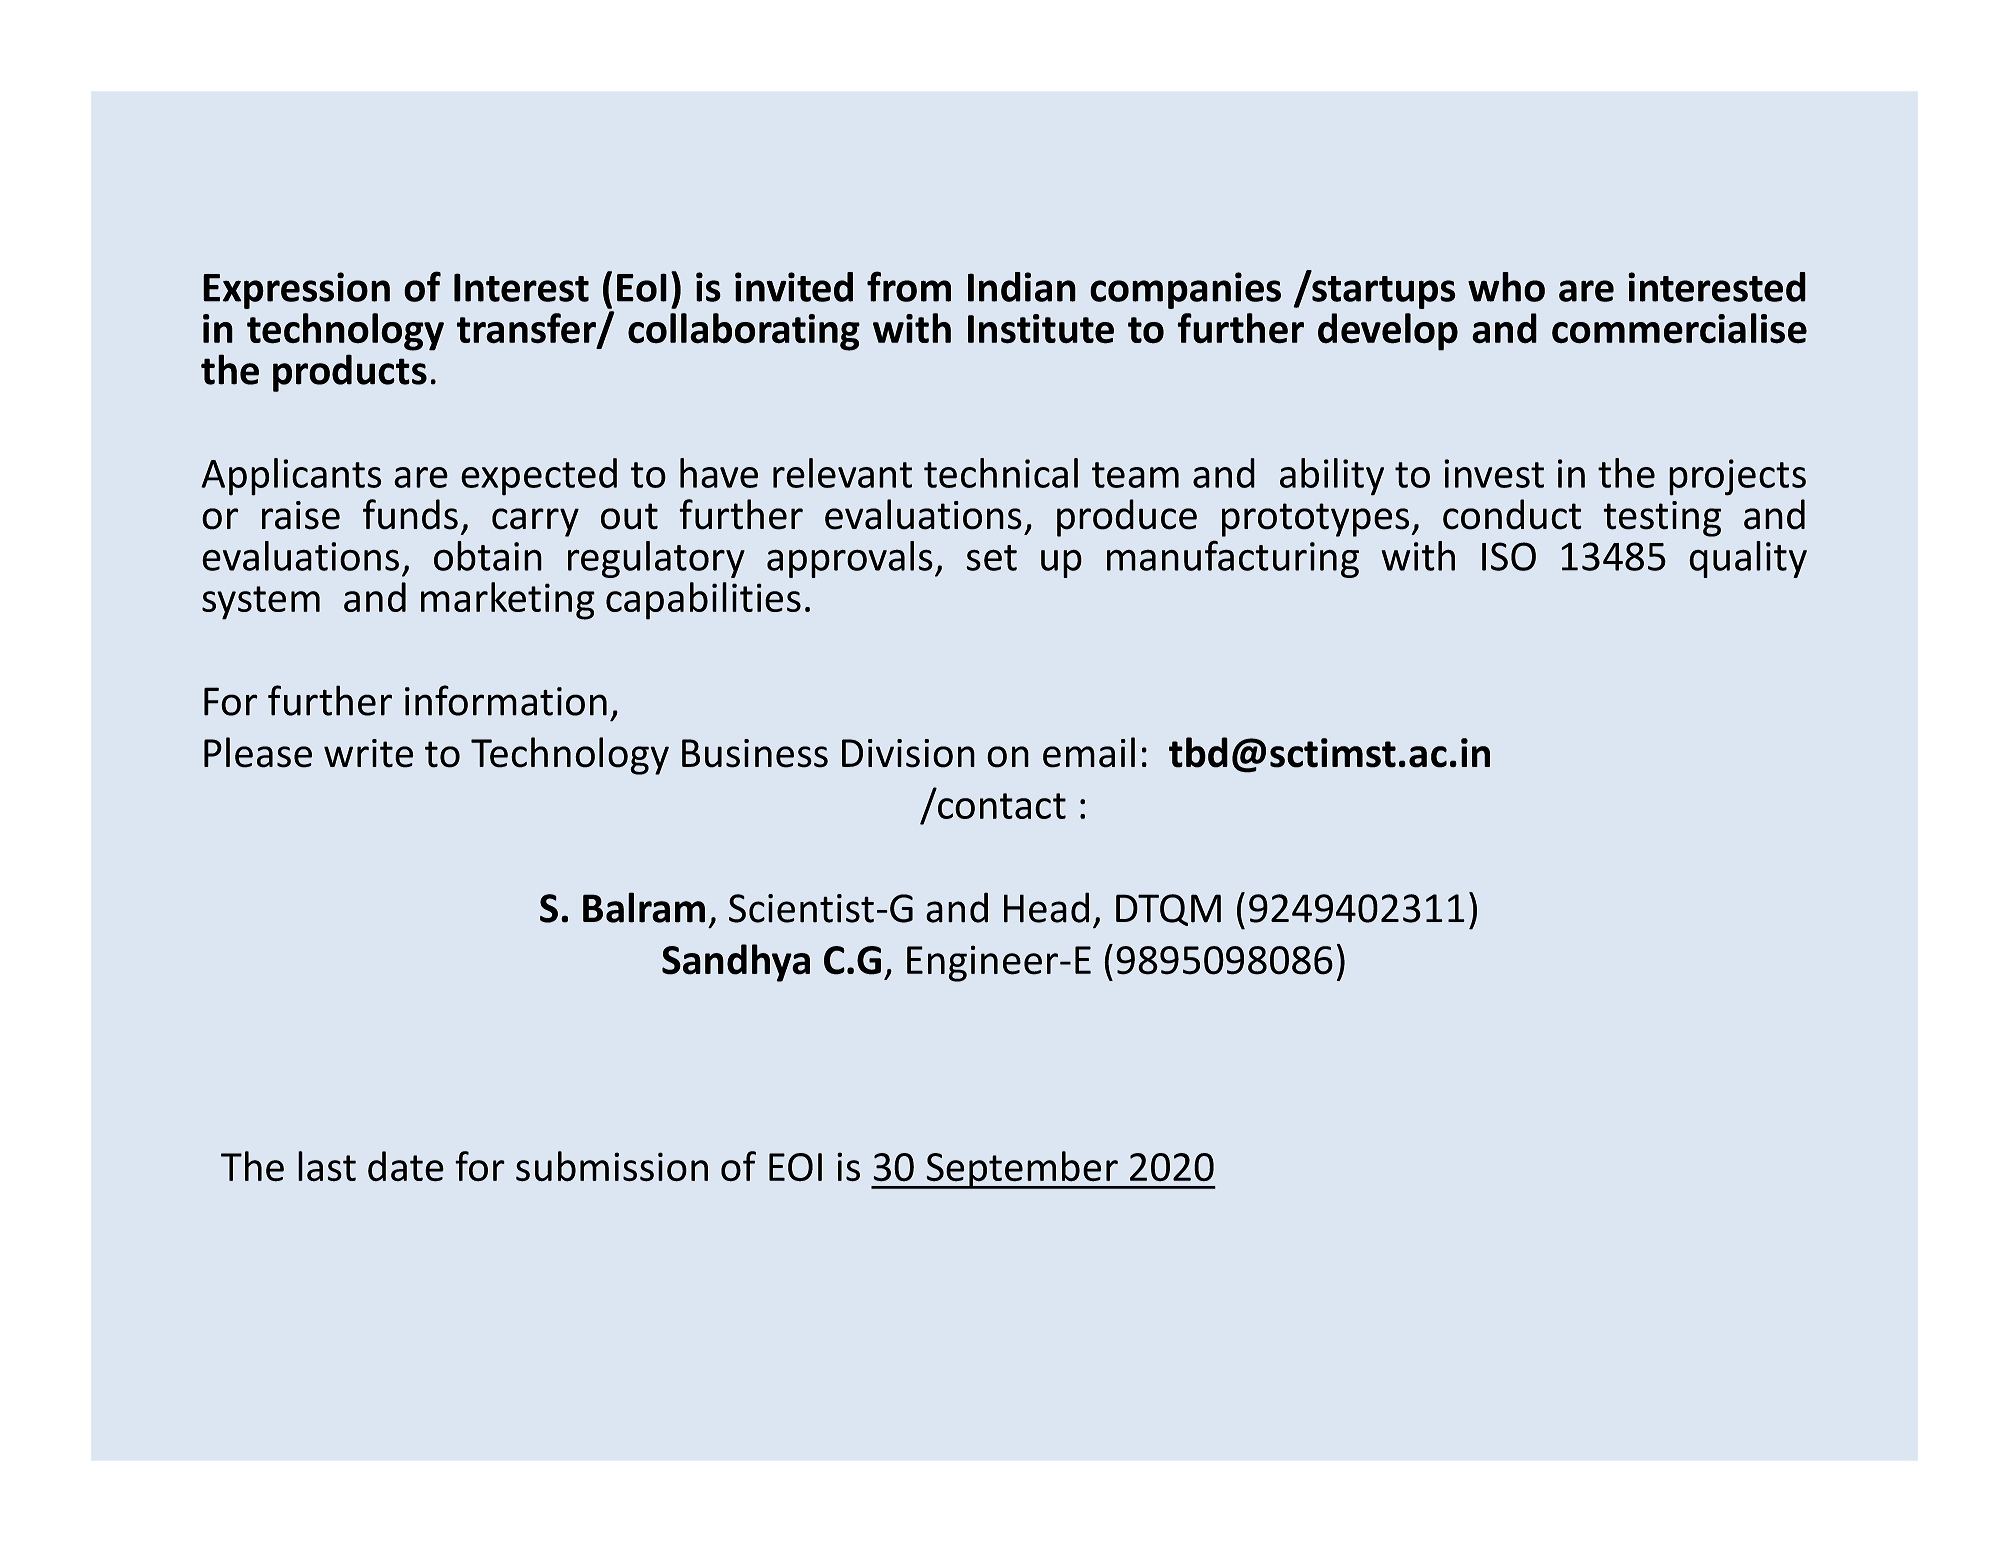 The width and height of the screenshot is (2009, 1552). What do you see at coordinates (1046, 907) in the screenshot?
I see `Head` at bounding box center [1046, 907].
